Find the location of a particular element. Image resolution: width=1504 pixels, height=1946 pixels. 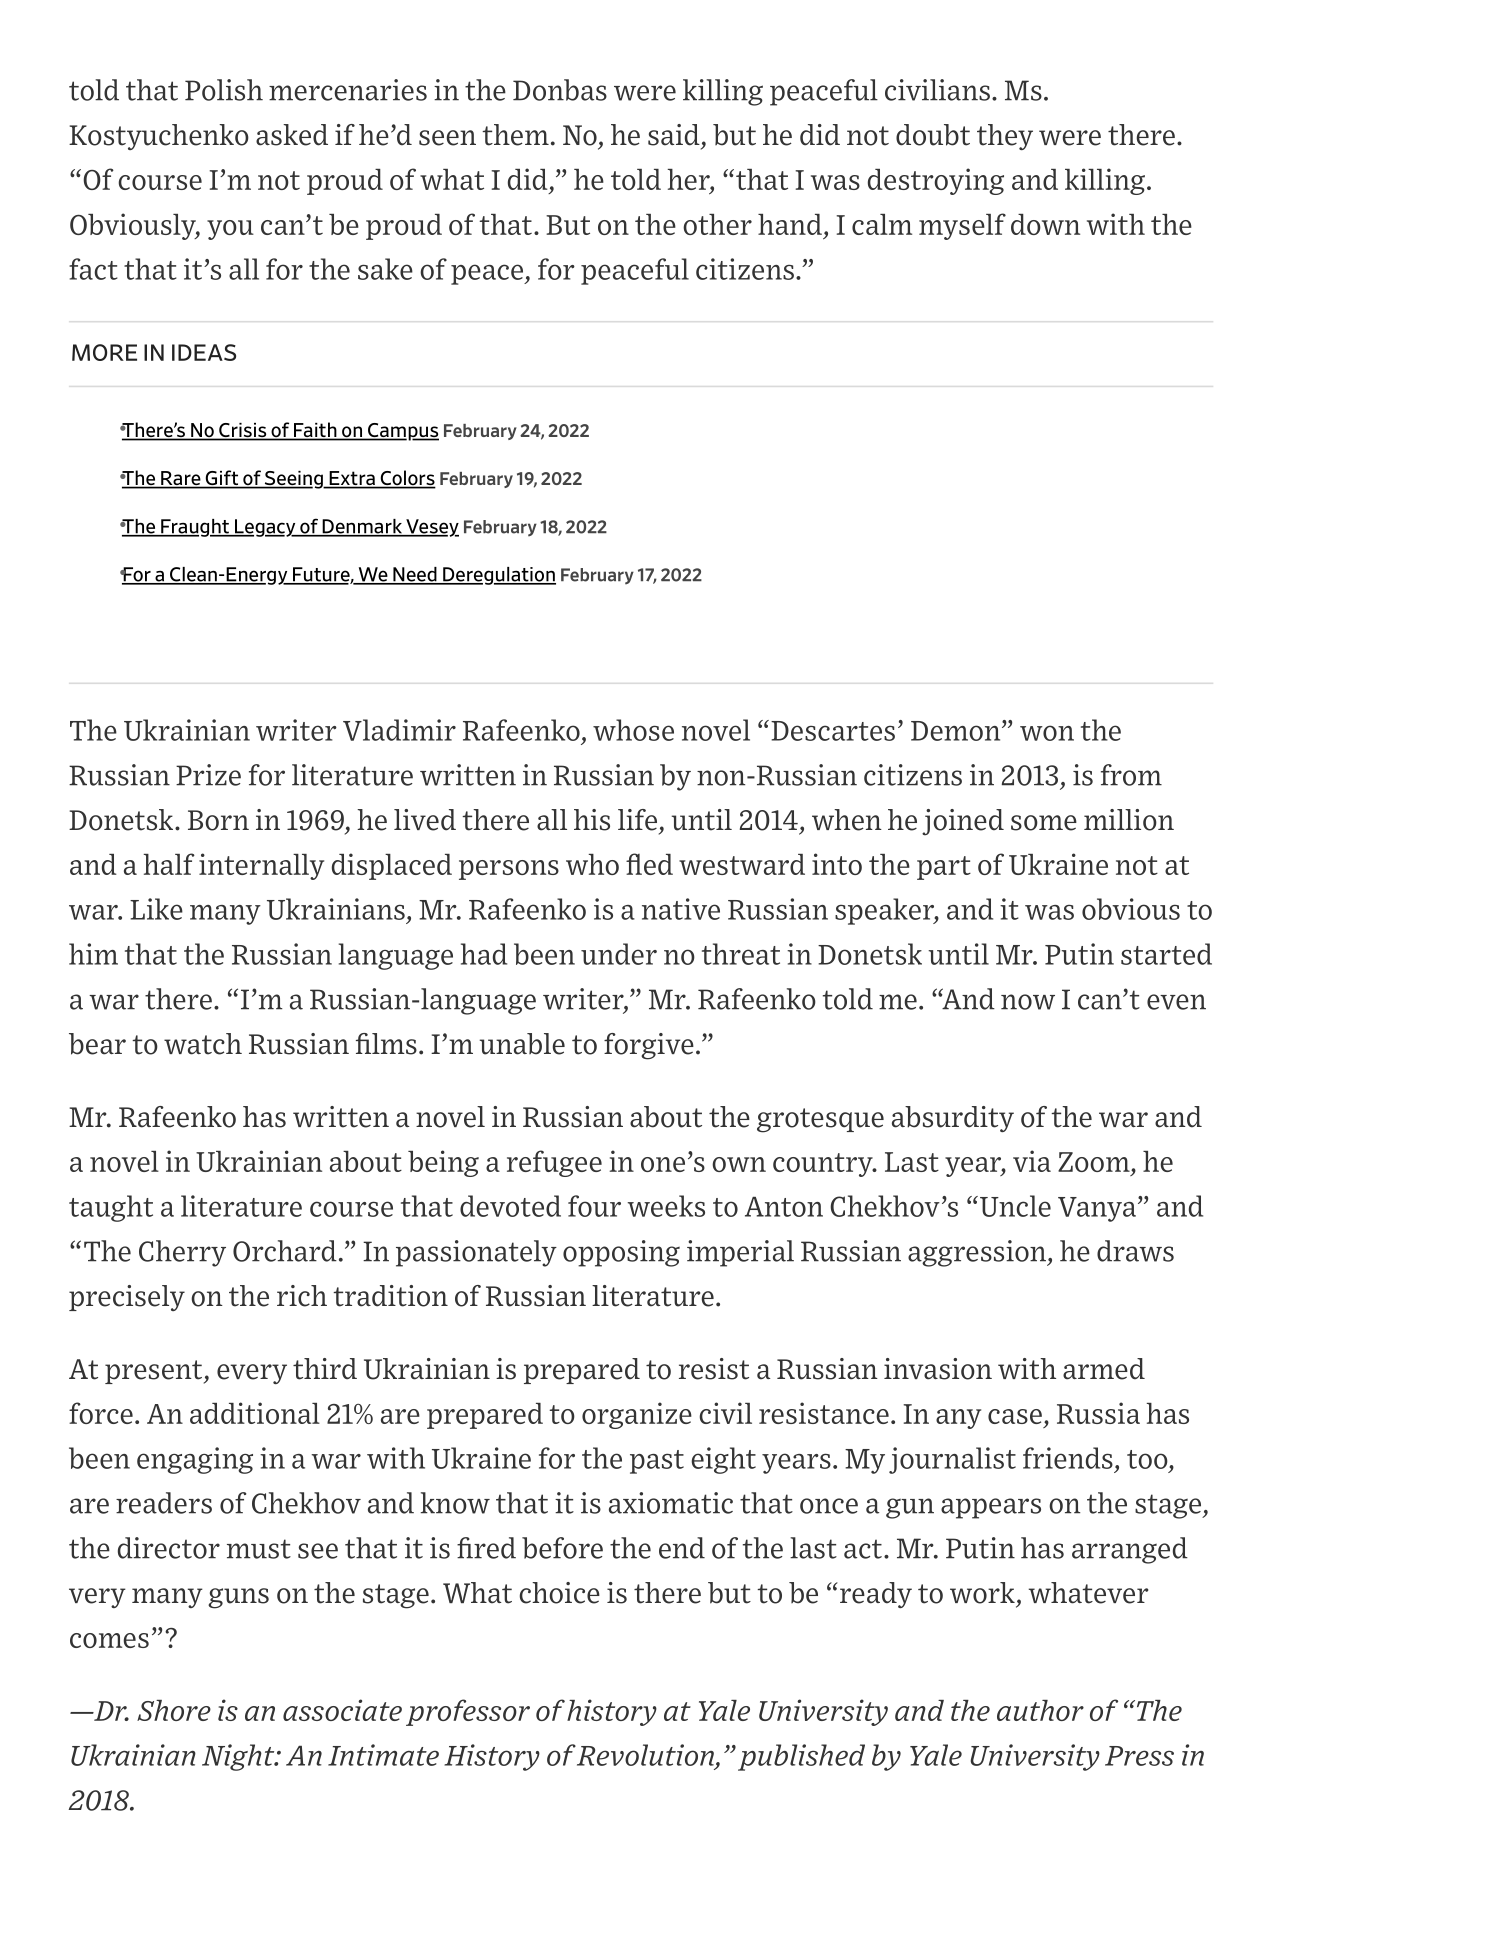

whose is located at coordinates (633, 730).
